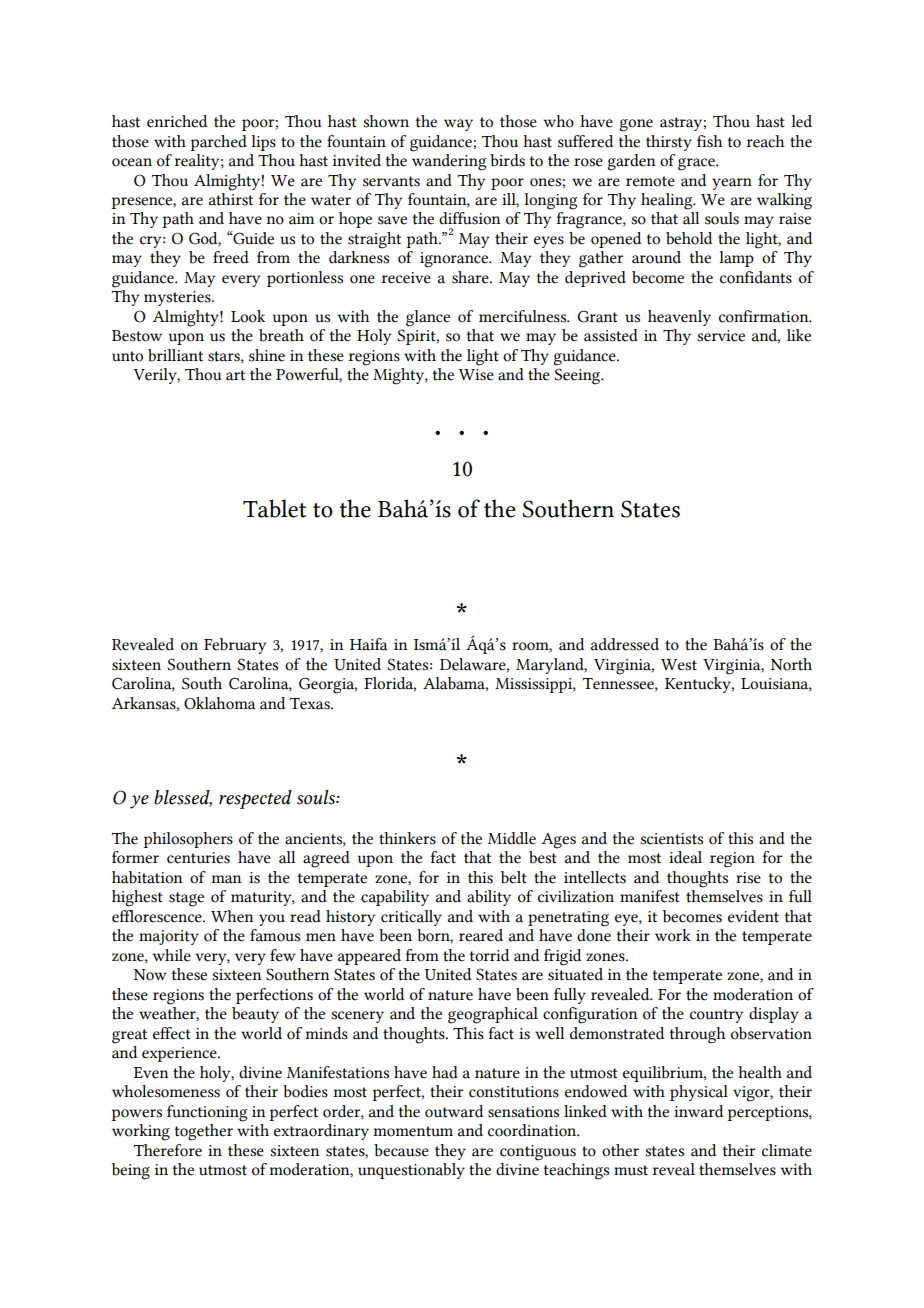 The image size is (924, 1308). Describe the element at coordinates (220, 703) in the screenshot. I see `Oklahoma` at that location.
